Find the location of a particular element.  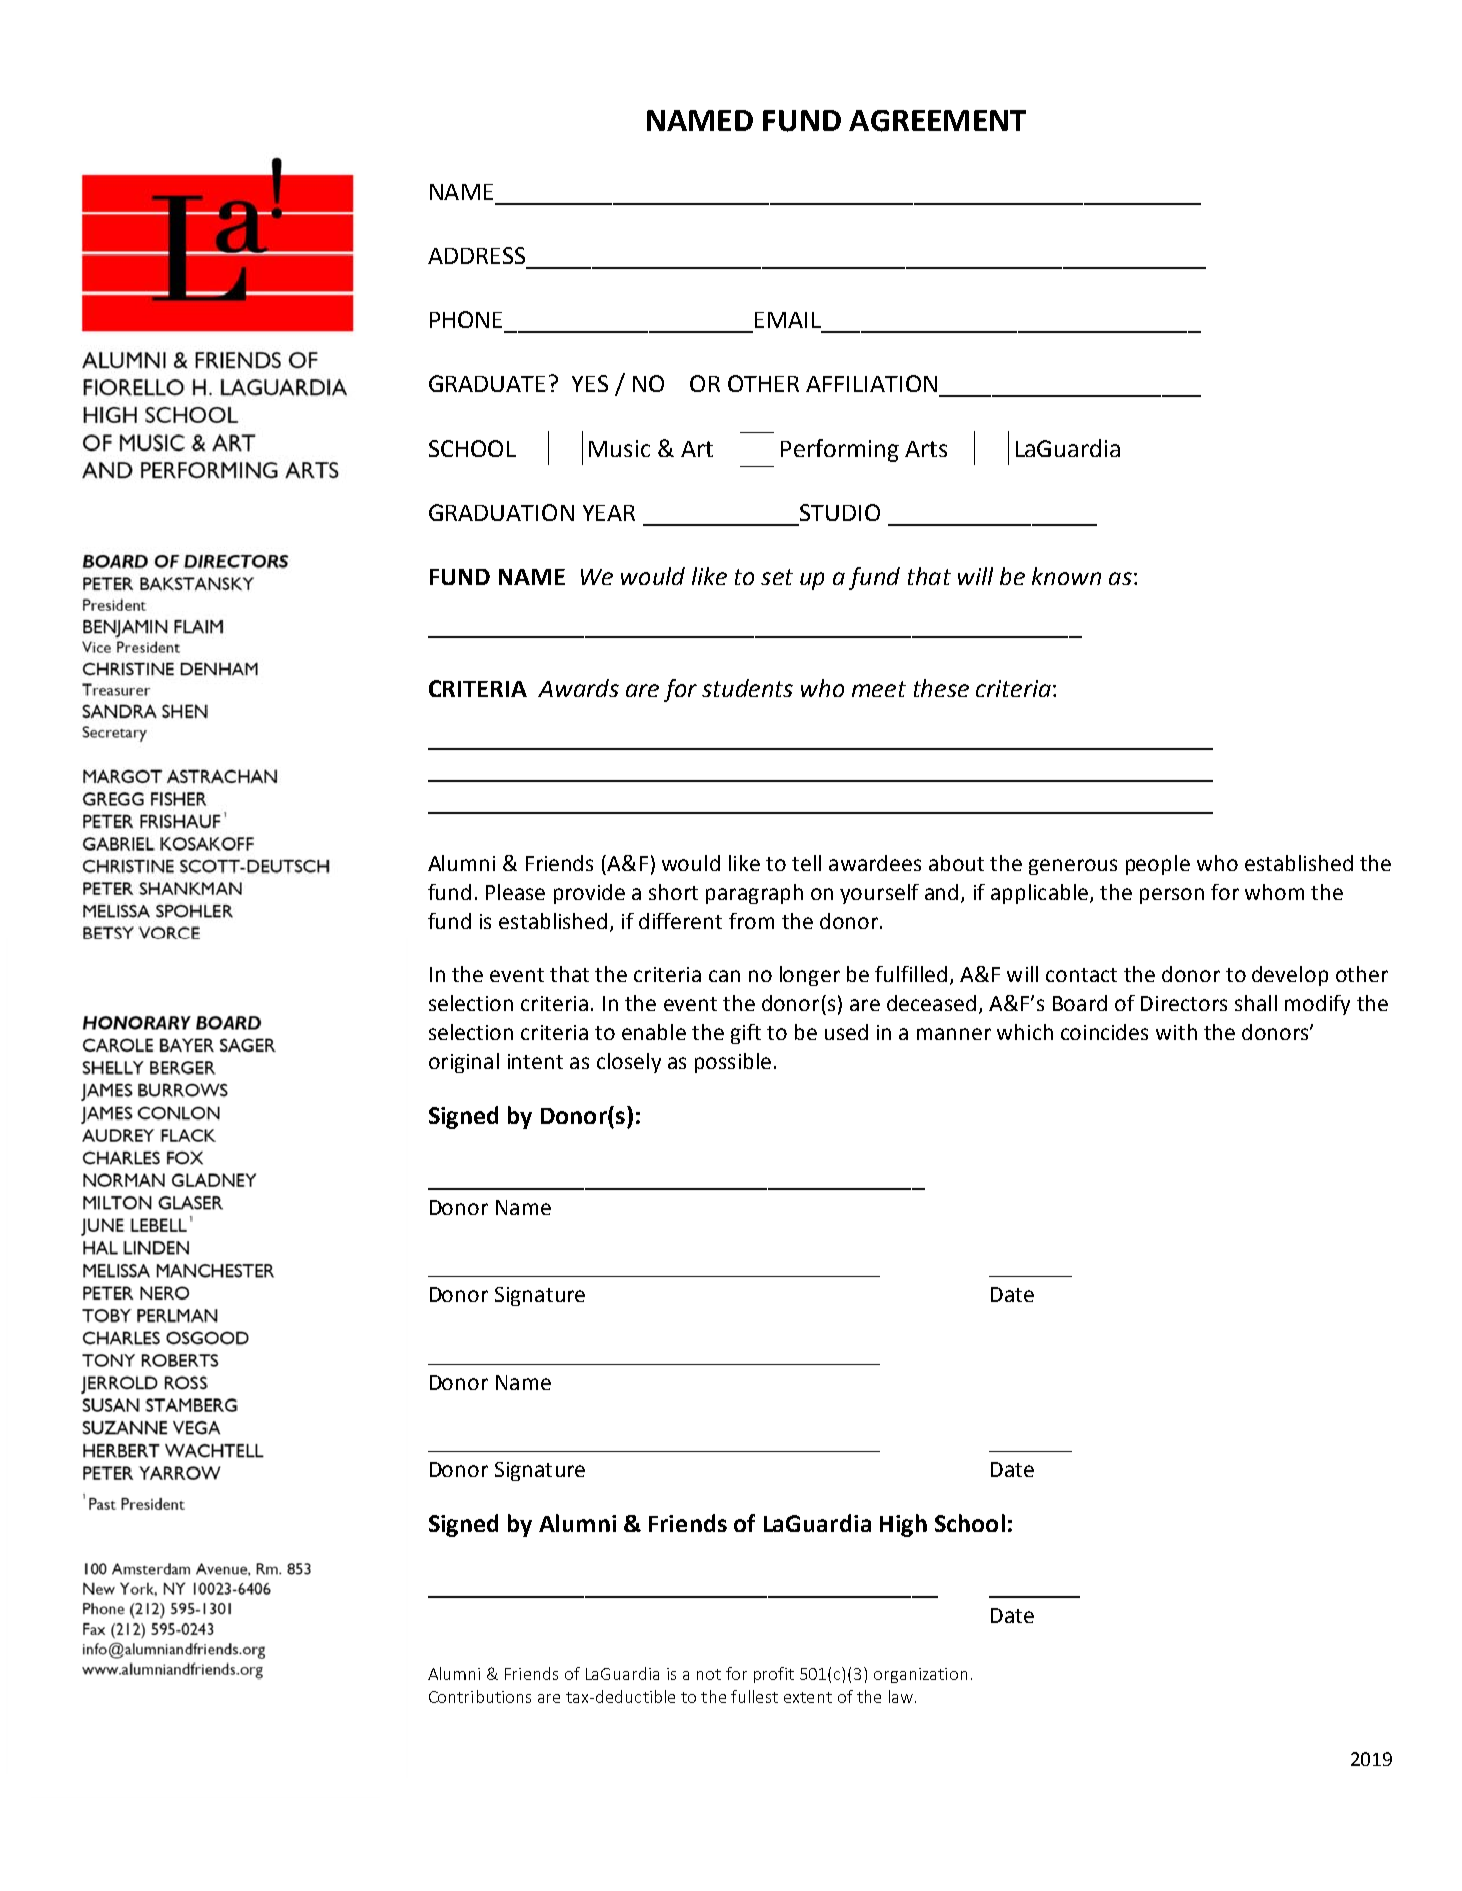

known is located at coordinates (1066, 576).
